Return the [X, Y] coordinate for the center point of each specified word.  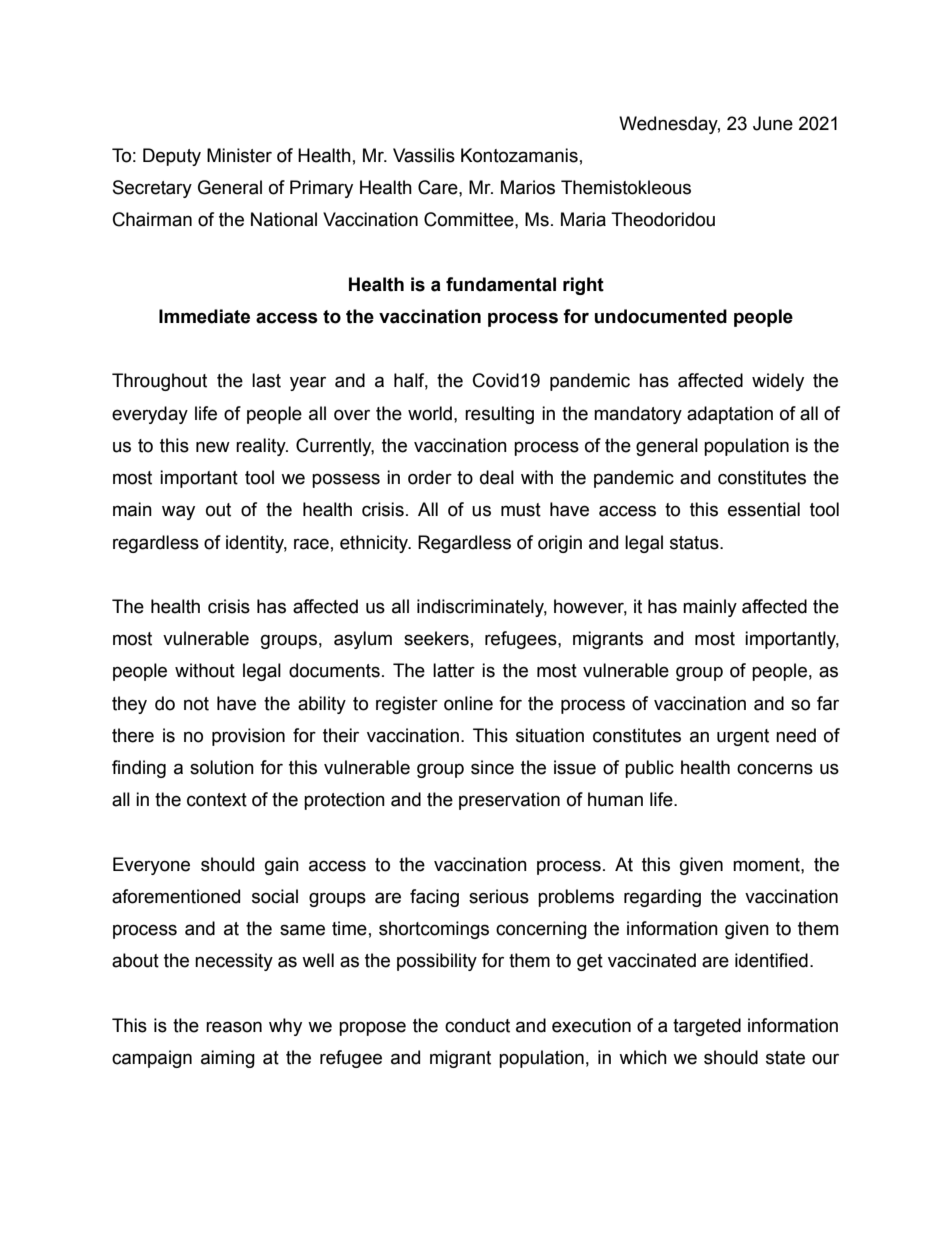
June [773, 123]
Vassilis [424, 155]
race [311, 544]
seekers [436, 638]
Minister [239, 155]
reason [234, 1027]
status [695, 543]
